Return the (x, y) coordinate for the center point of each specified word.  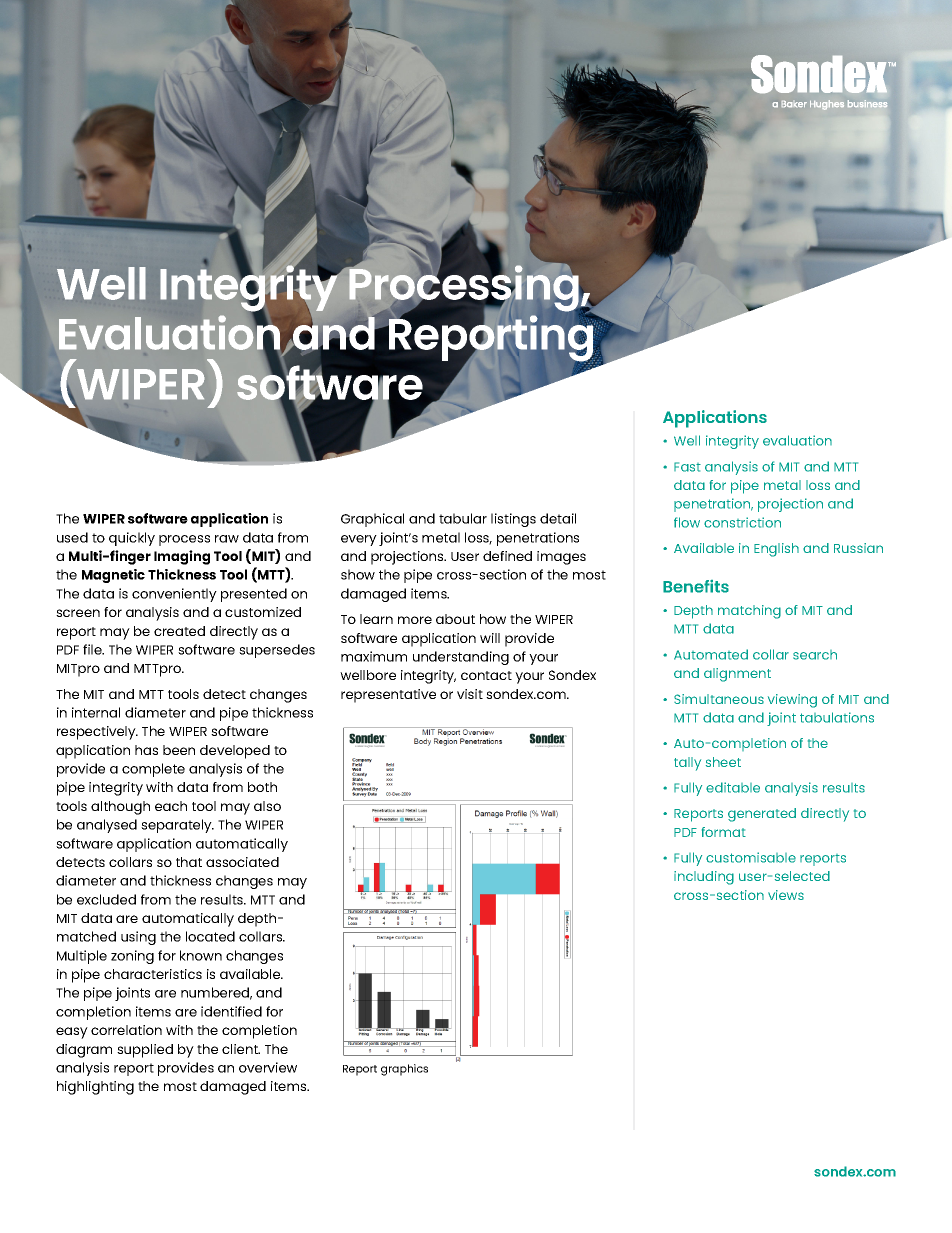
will (490, 638)
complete (153, 770)
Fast (687, 467)
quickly (132, 539)
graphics (404, 1070)
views (786, 895)
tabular (463, 518)
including (704, 878)
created (179, 631)
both (262, 787)
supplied (145, 1051)
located (210, 936)
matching (749, 612)
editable (733, 787)
